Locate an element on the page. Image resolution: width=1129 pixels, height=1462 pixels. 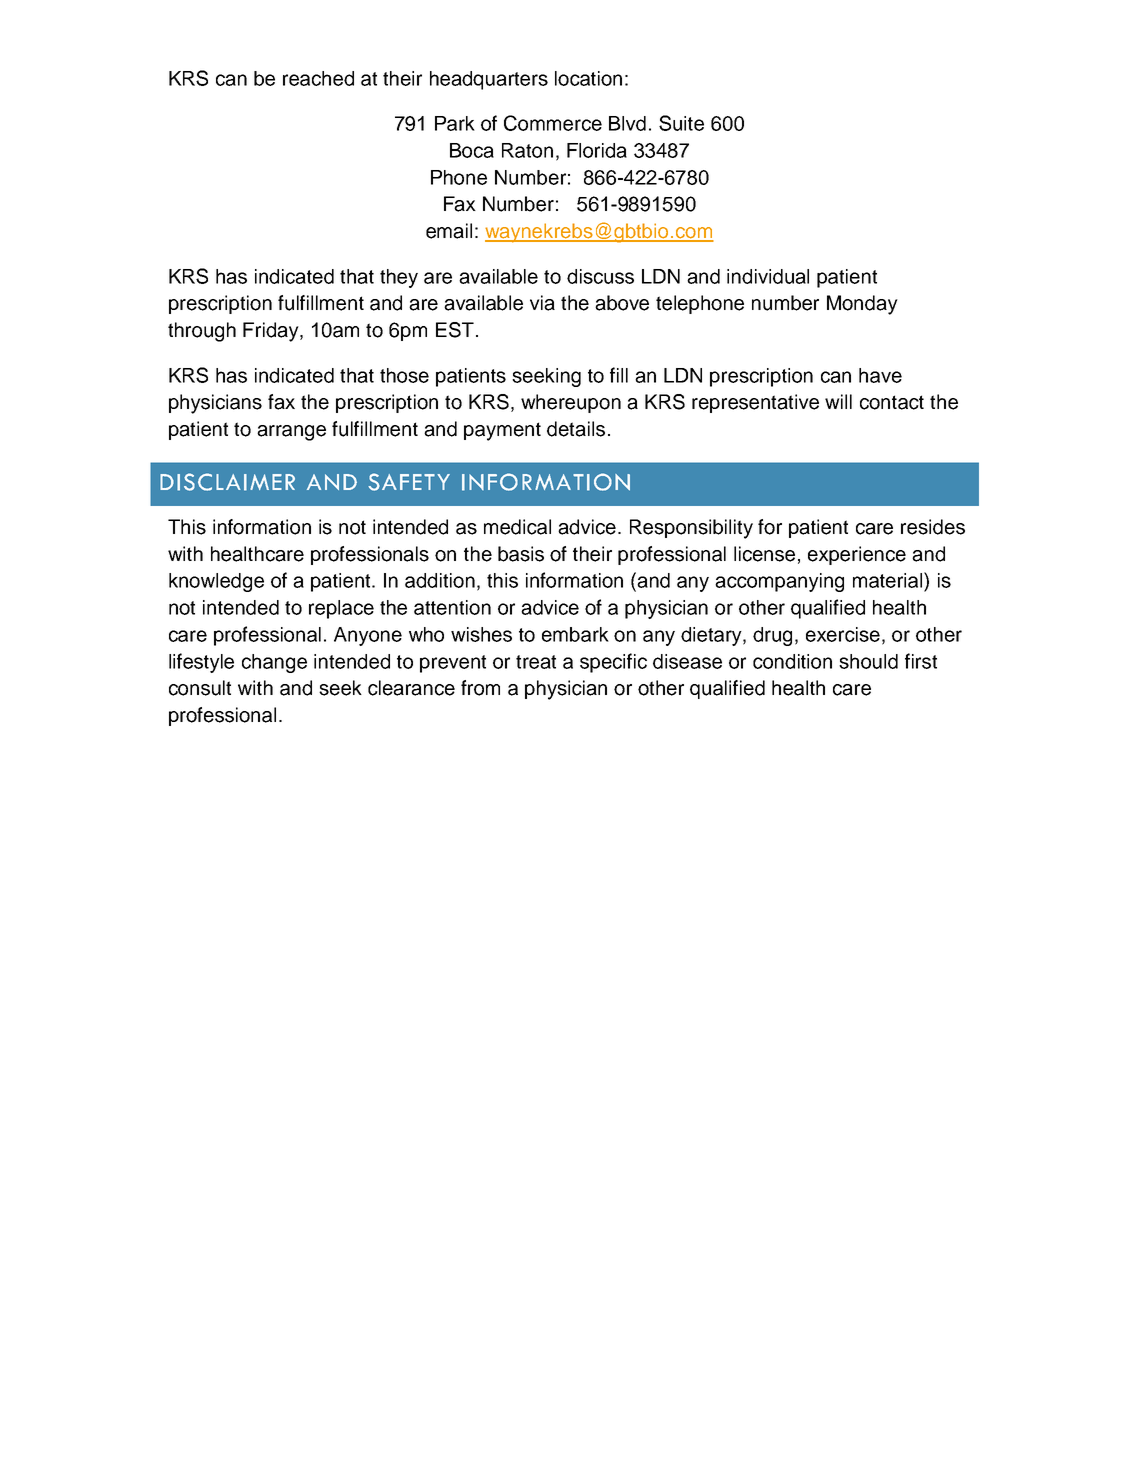
DISCLAIMER is located at coordinates (227, 482).
